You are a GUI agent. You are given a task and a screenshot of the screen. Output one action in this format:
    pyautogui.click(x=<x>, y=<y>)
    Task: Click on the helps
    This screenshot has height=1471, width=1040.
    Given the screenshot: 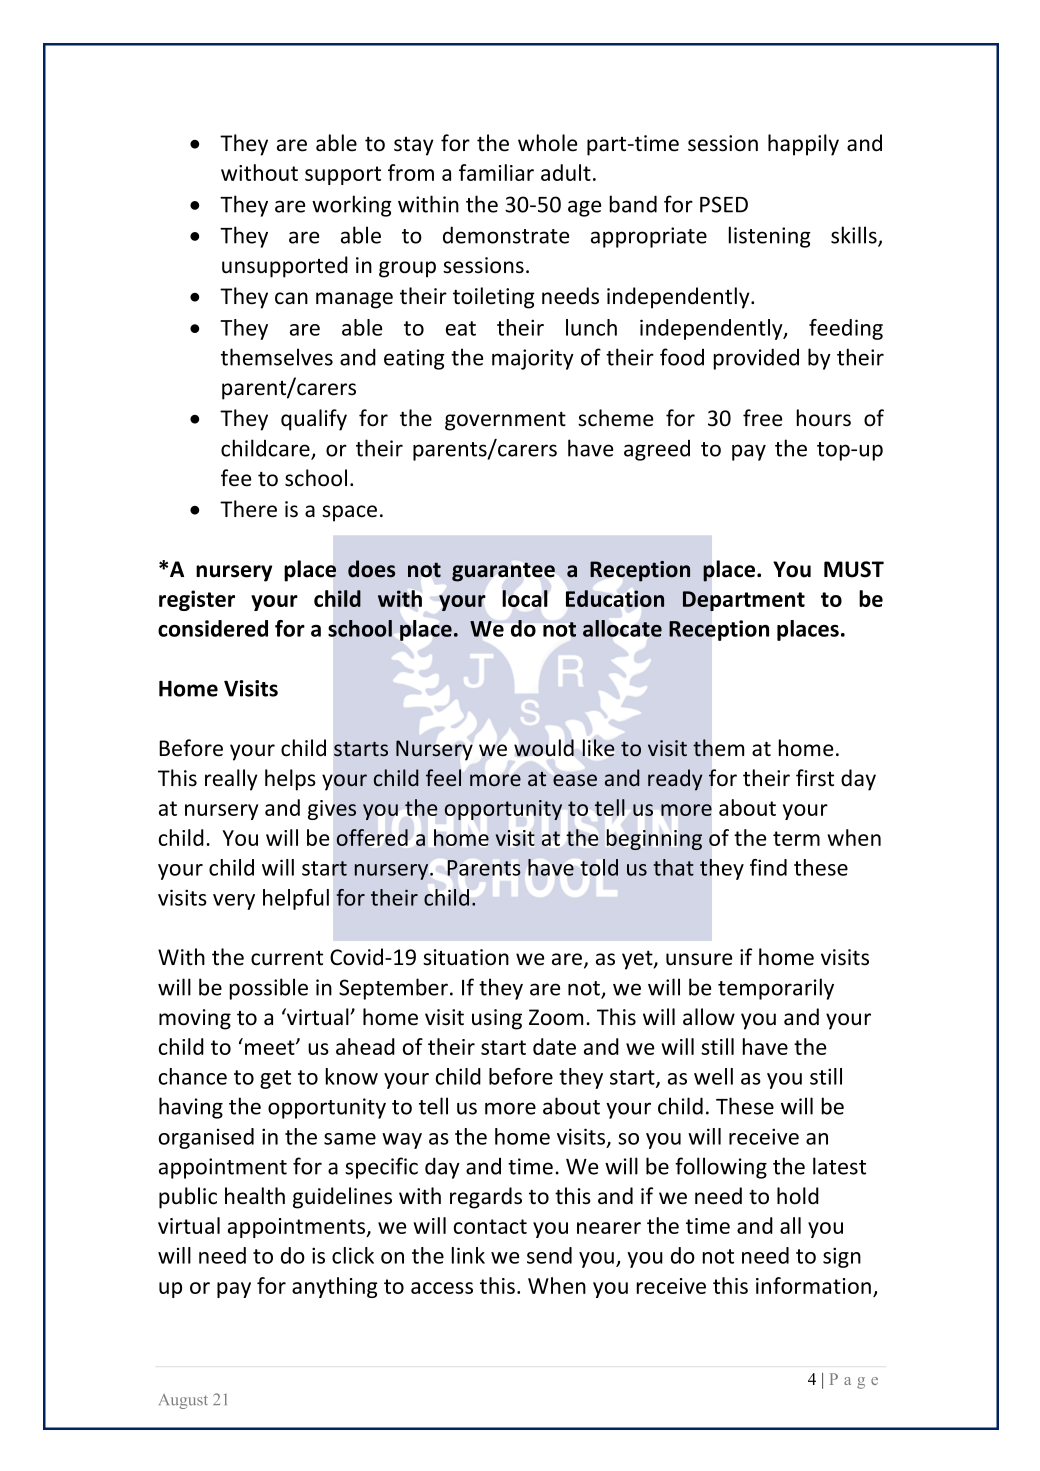 What is the action you would take?
    pyautogui.click(x=290, y=780)
